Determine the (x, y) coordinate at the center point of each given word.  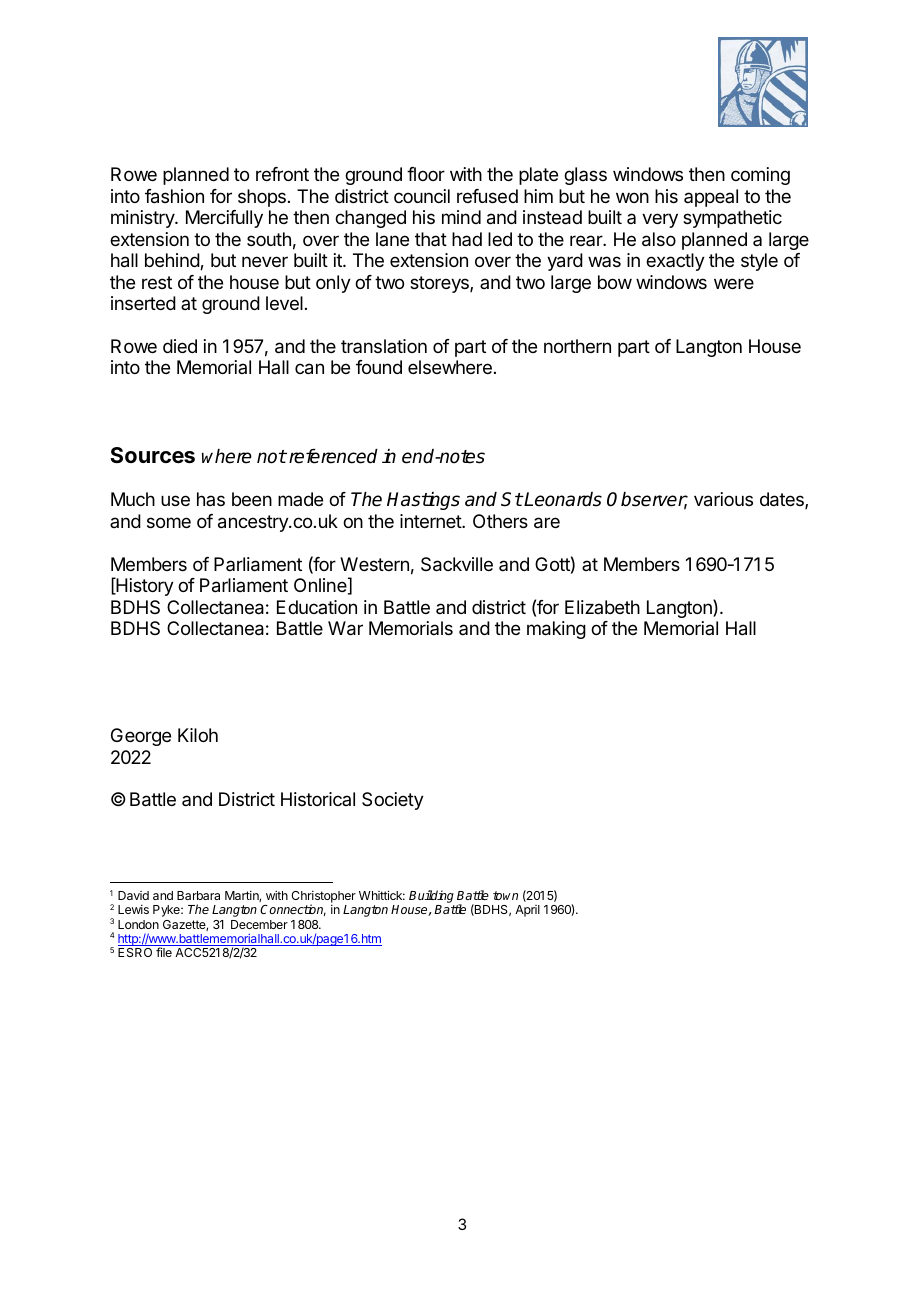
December (259, 924)
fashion (174, 196)
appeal (711, 198)
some (169, 522)
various (723, 499)
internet (431, 521)
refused (487, 196)
